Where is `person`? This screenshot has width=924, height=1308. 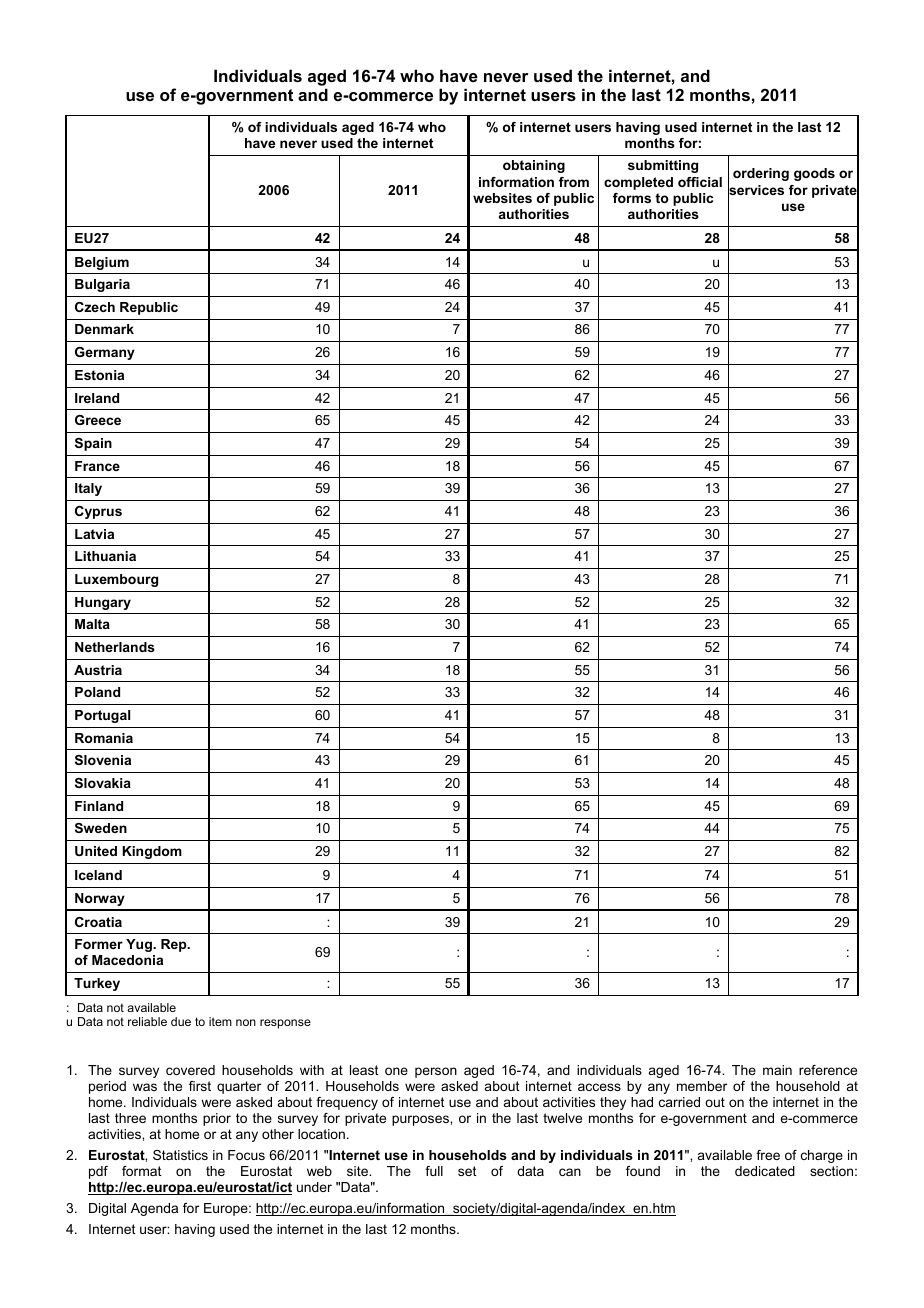
person is located at coordinates (436, 1072).
